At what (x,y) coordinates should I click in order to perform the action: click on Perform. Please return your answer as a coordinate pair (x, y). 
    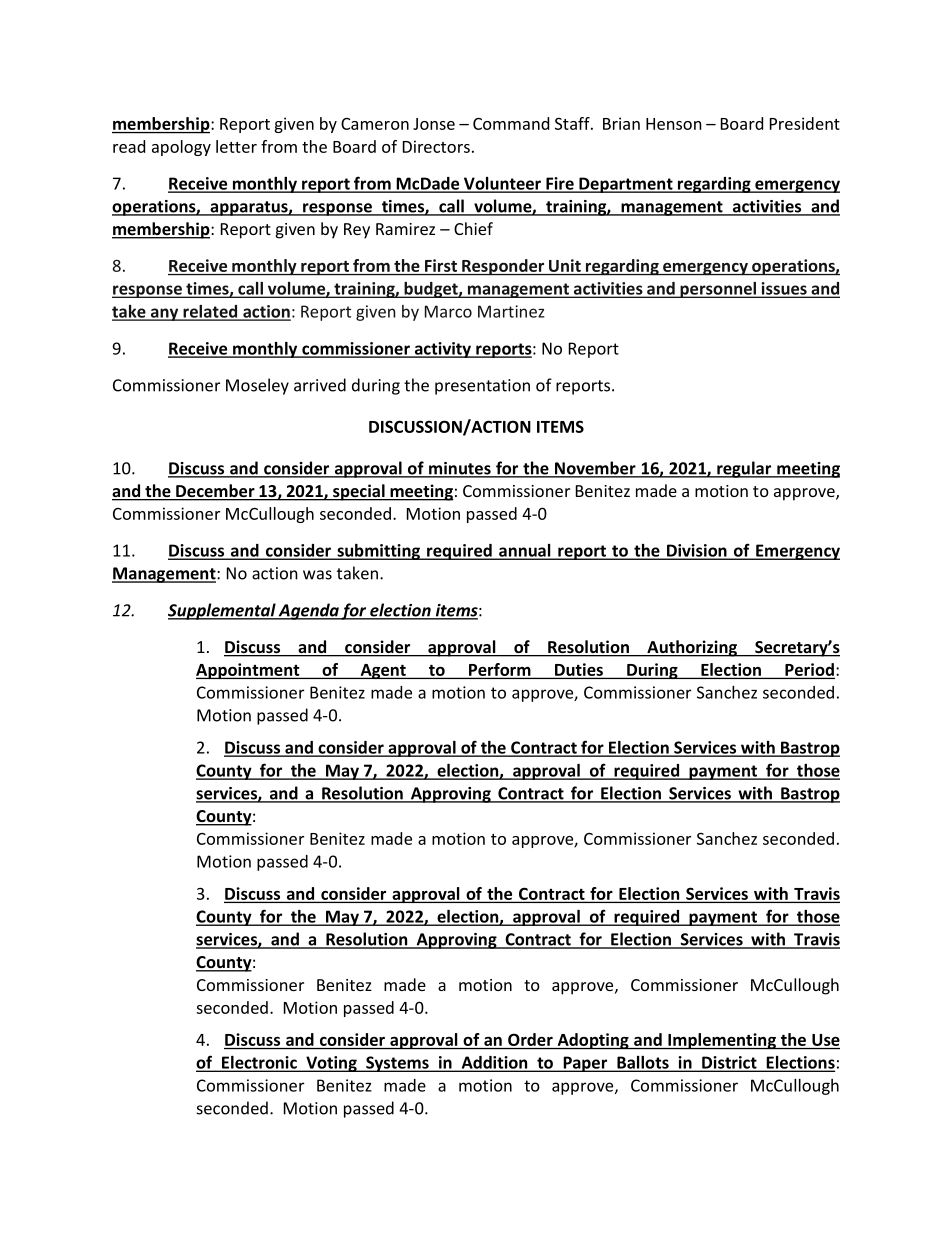
    Looking at the image, I should click on (500, 669).
